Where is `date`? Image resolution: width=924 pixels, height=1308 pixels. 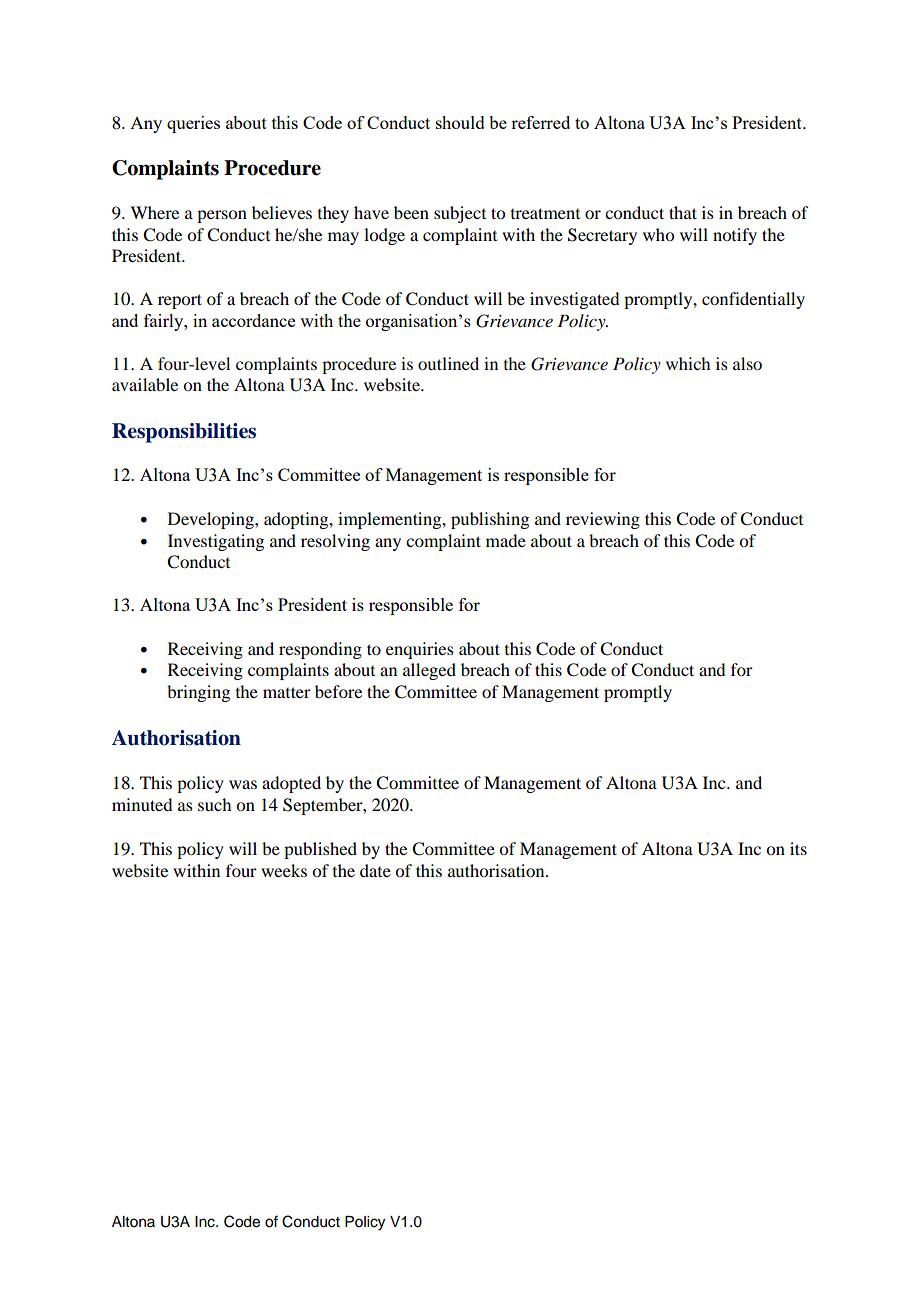 date is located at coordinates (375, 870).
